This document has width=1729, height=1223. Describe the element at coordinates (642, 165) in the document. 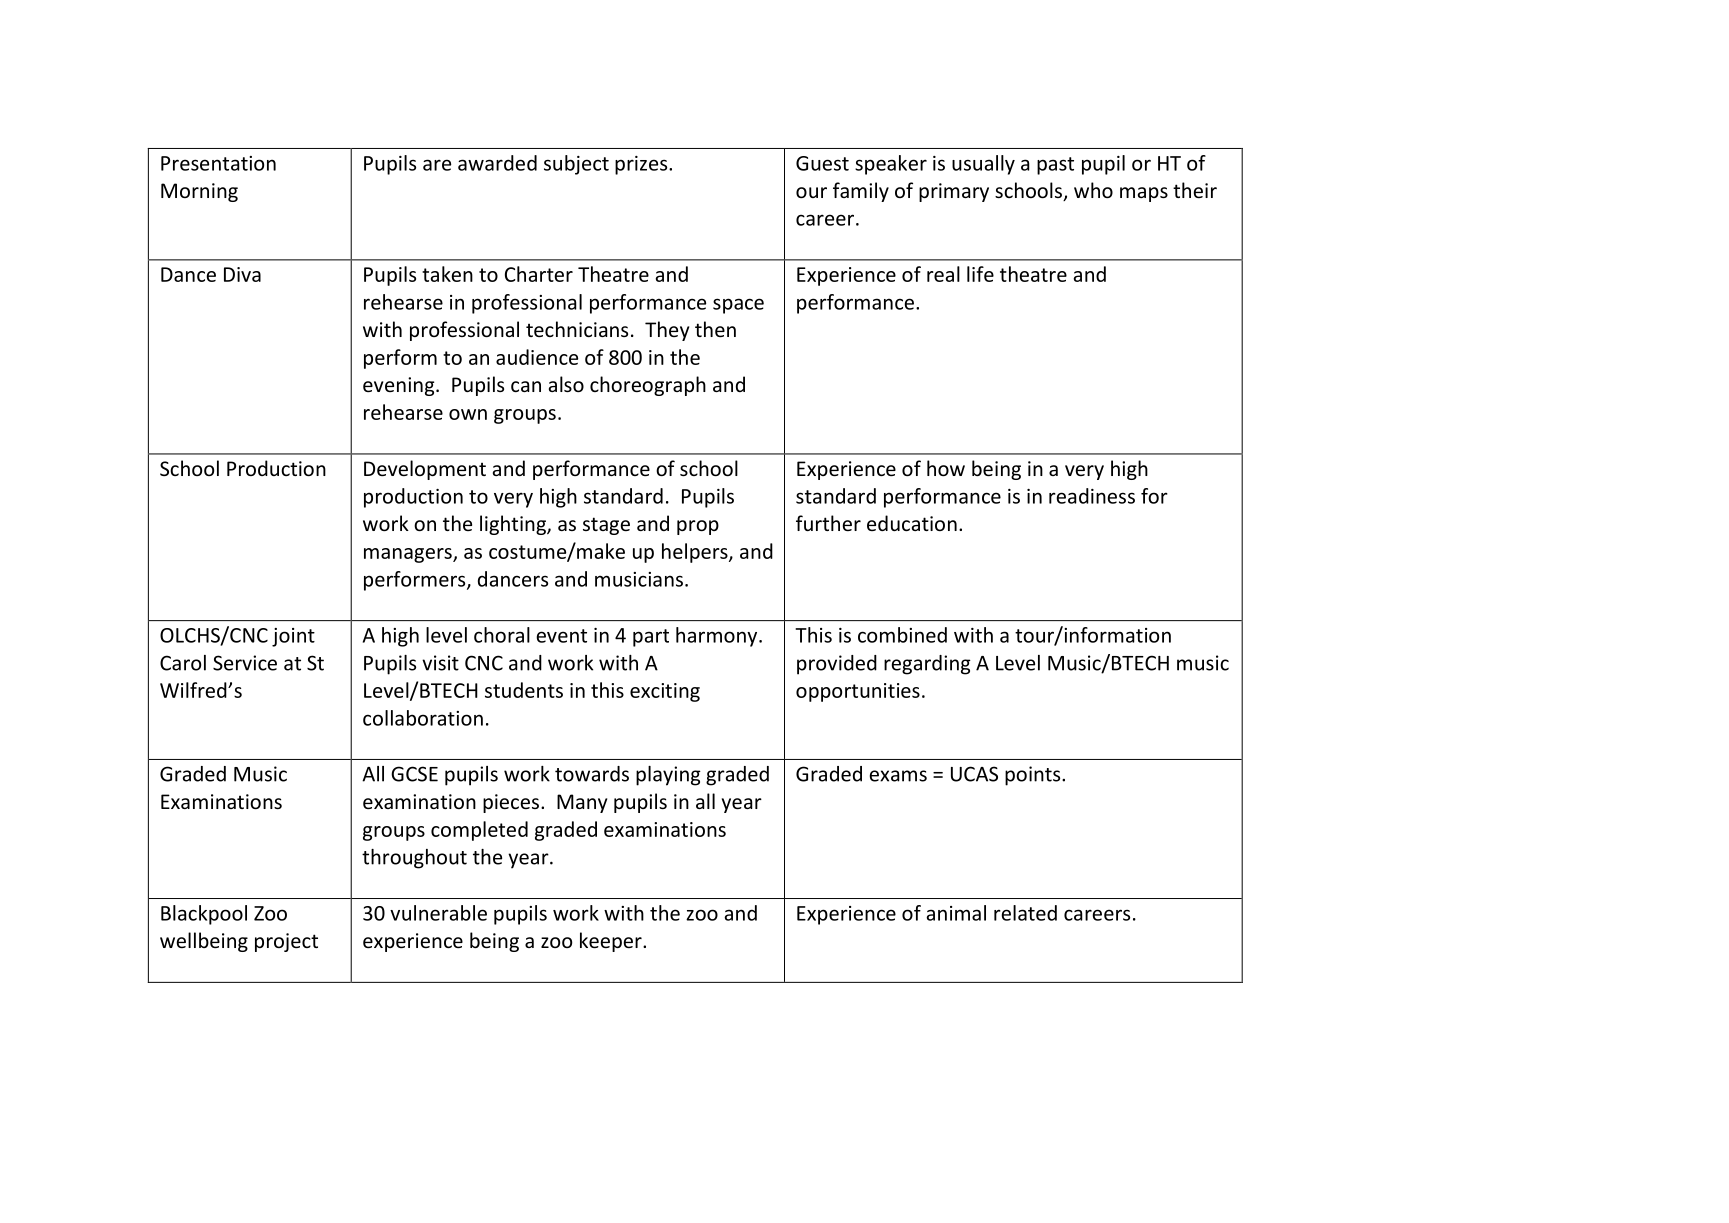

I see `prizes` at that location.
